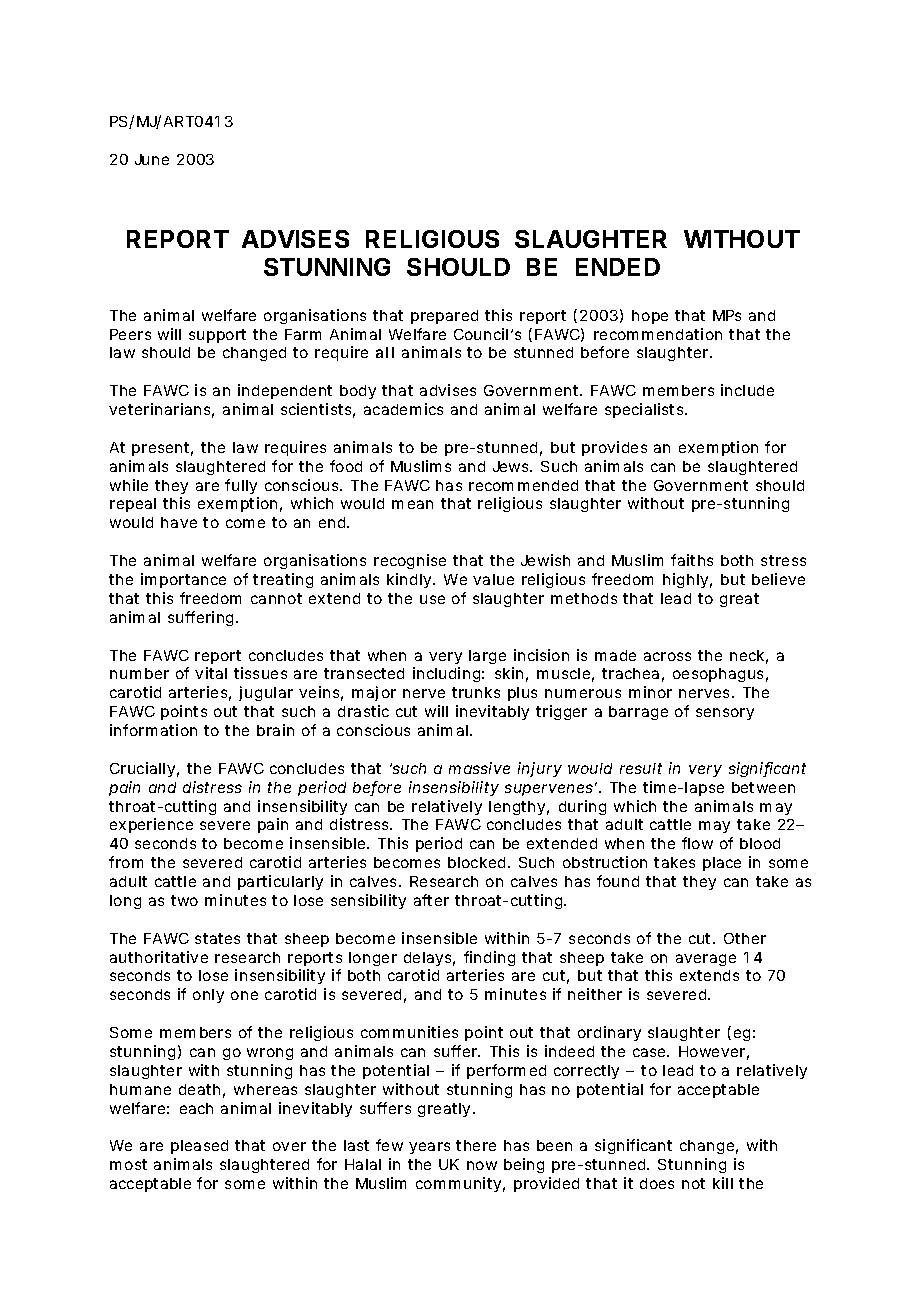  Describe the element at coordinates (199, 1147) in the screenshot. I see `pleased` at that location.
